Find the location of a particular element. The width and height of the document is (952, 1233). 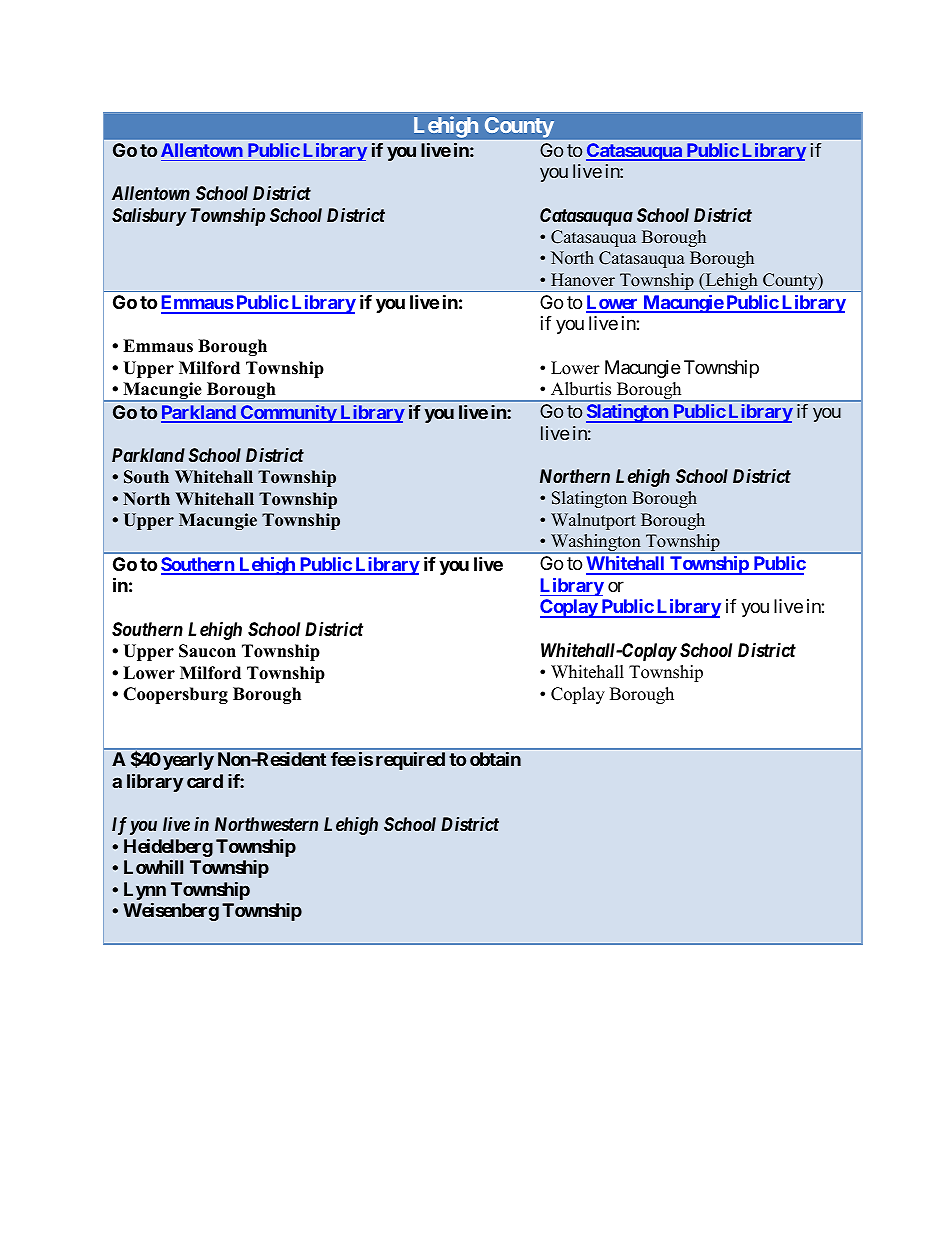

Hanover is located at coordinates (583, 280).
